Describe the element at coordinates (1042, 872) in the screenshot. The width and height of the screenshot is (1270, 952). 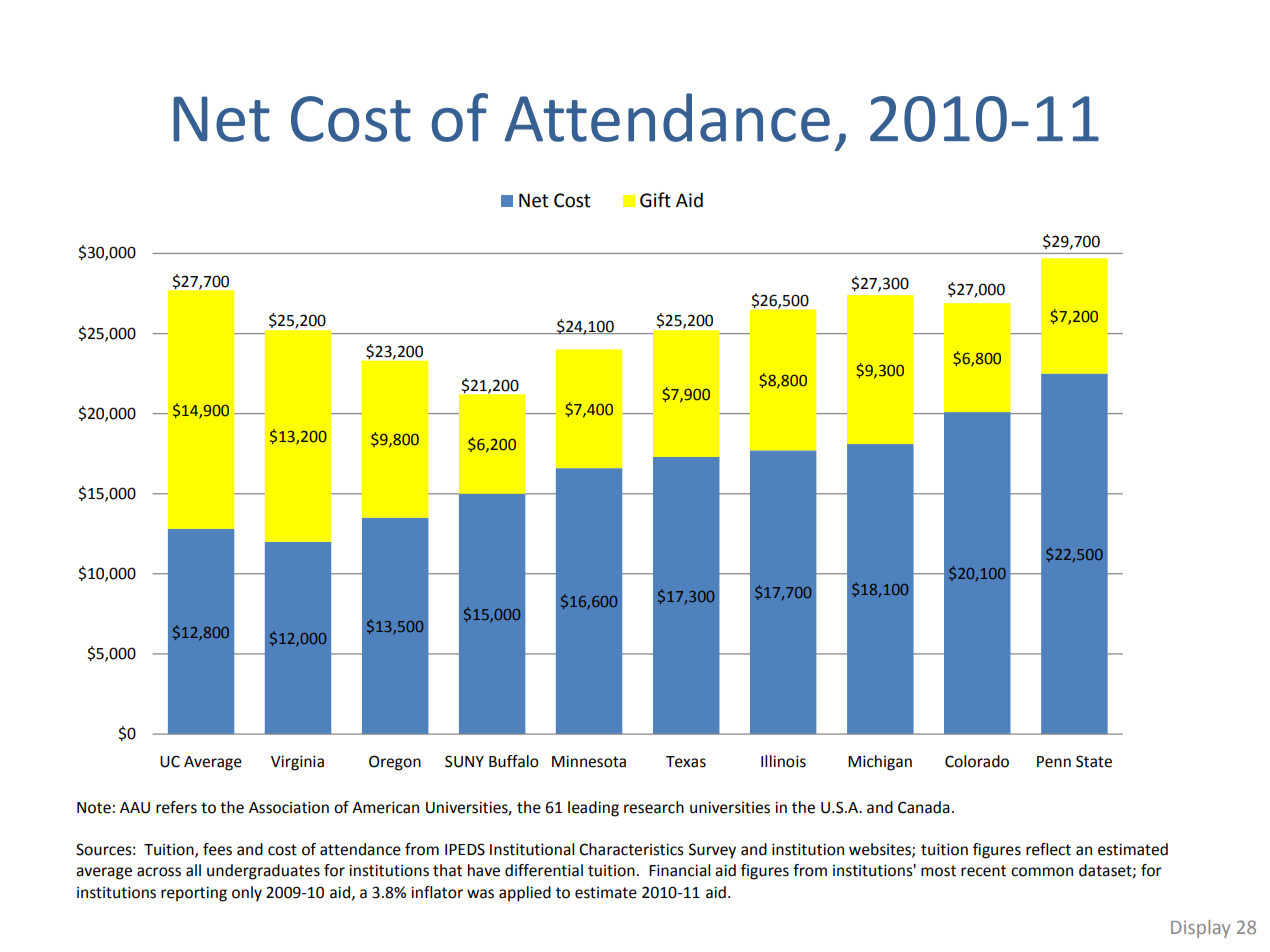
I see `common` at that location.
